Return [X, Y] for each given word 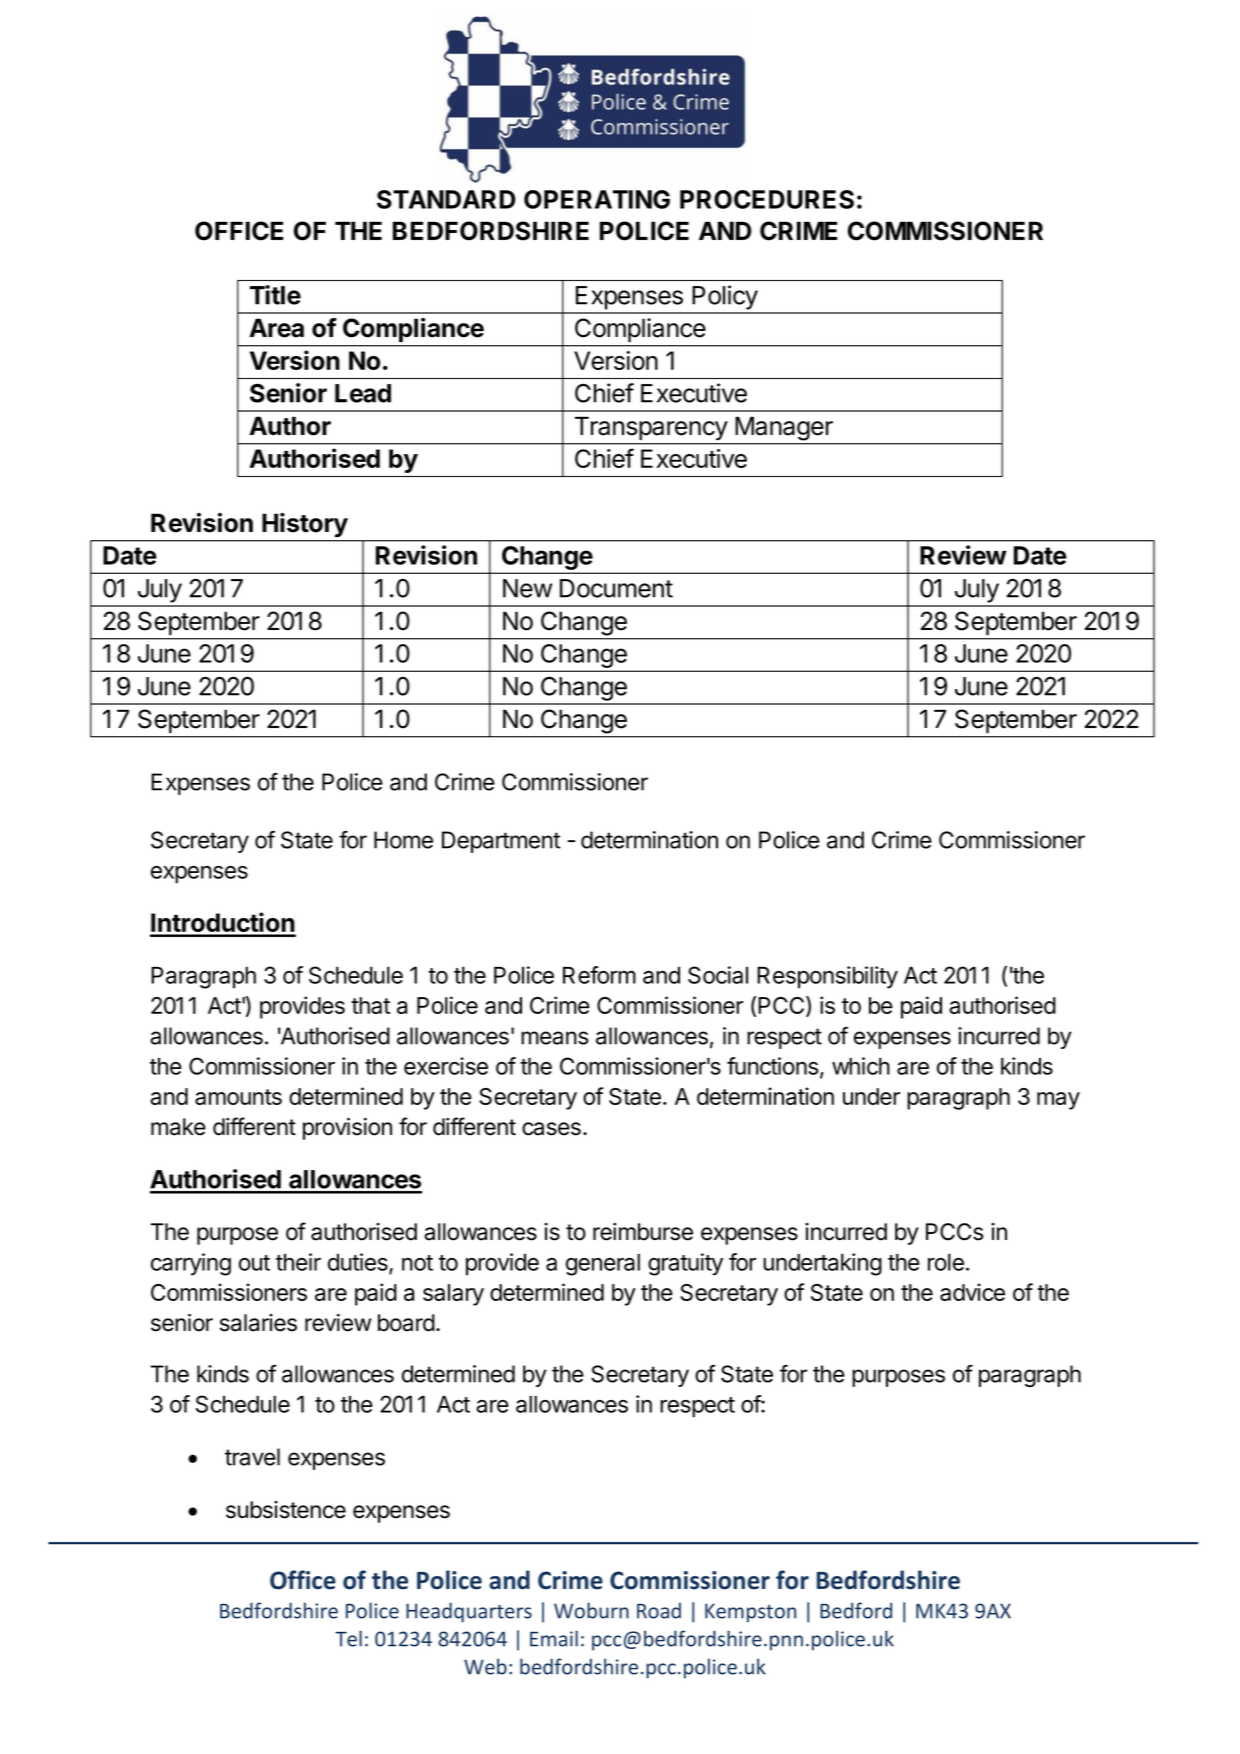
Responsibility [827, 977]
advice [972, 1292]
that [370, 1005]
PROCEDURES [767, 199]
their [298, 1262]
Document [616, 588]
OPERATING [597, 199]
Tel [348, 1638]
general [603, 1265]
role [946, 1262]
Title [275, 295]
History [305, 525]
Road [659, 1611]
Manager [784, 429]
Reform [599, 975]
